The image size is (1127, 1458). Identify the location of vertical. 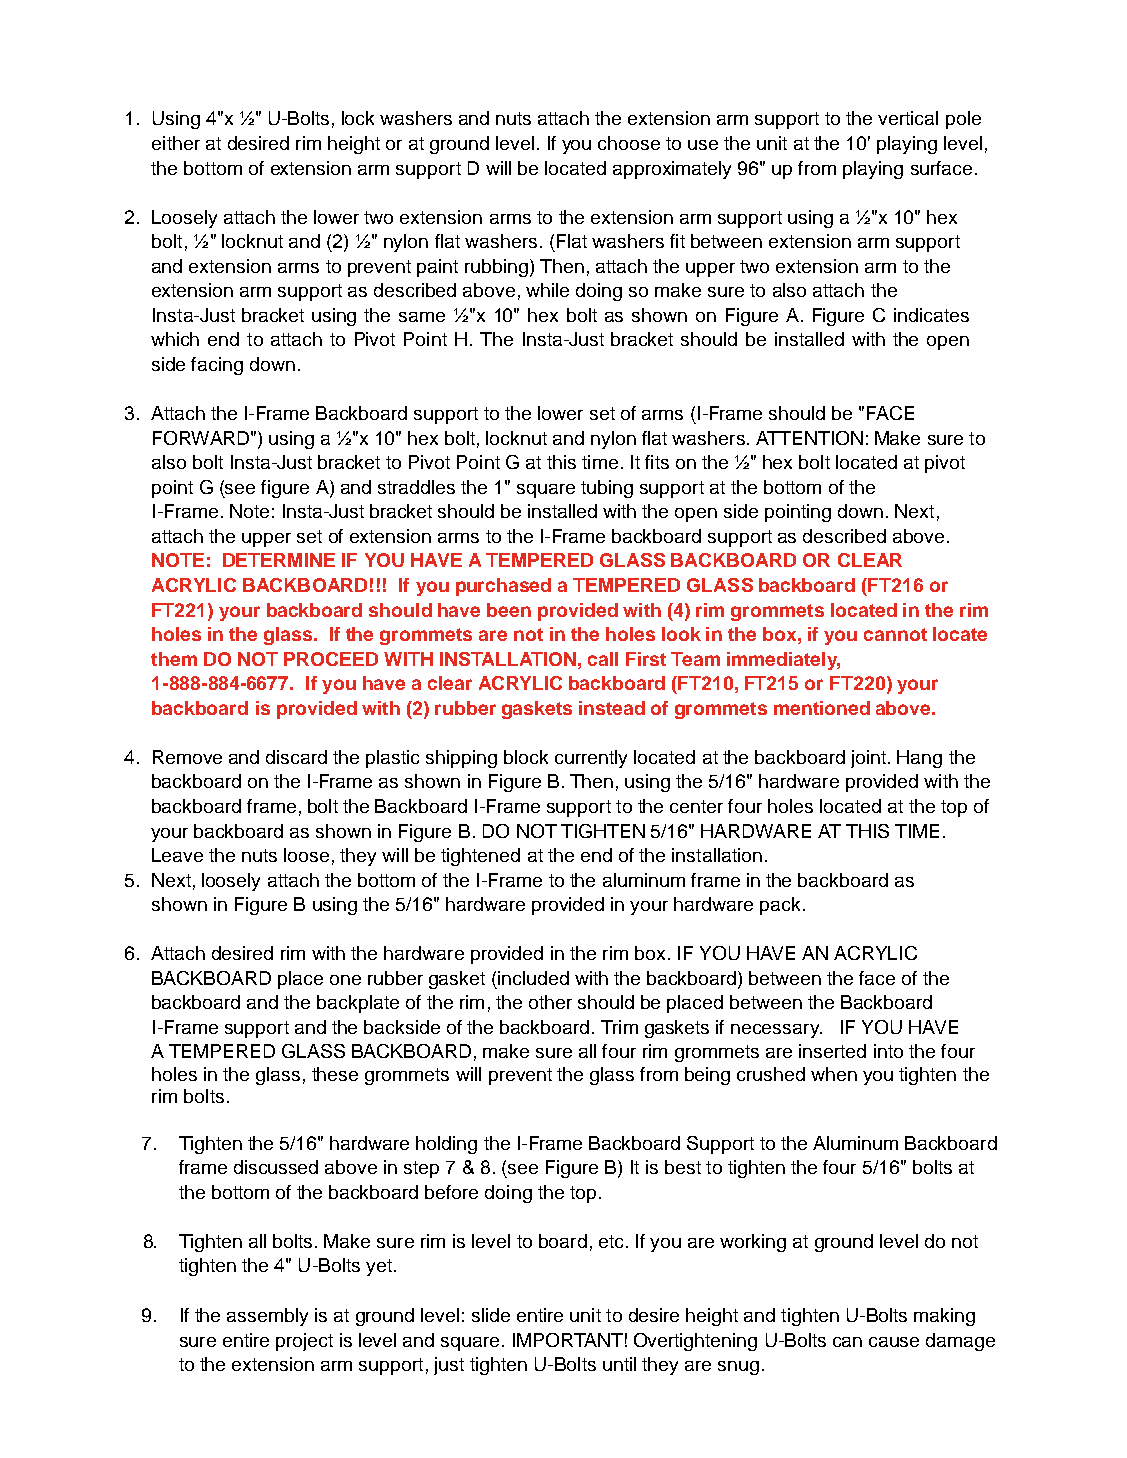
(908, 118).
